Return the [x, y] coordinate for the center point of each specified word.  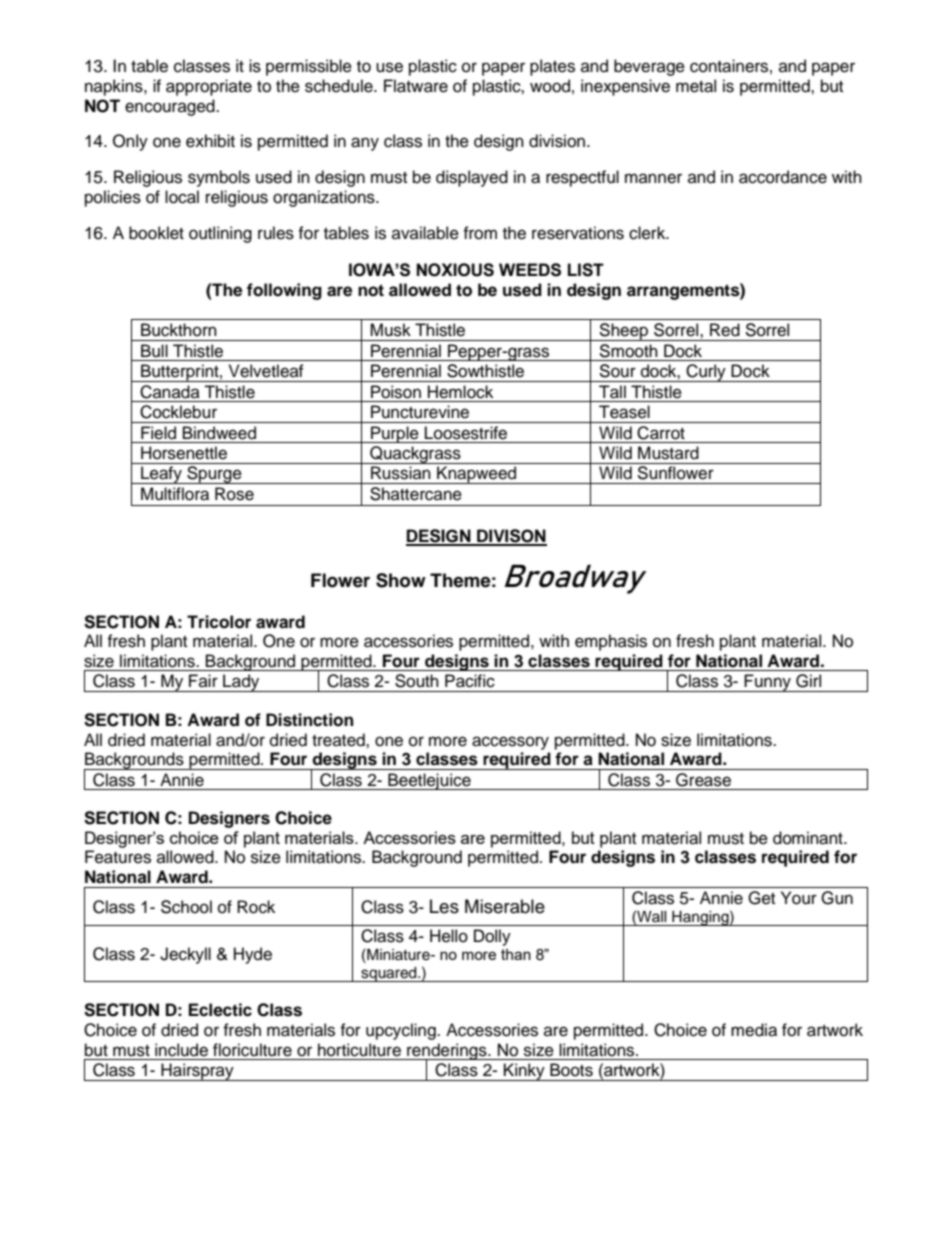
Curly [706, 373]
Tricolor [219, 622]
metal [696, 86]
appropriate [209, 87]
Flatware [416, 86]
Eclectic [220, 1010]
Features [118, 857]
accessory [510, 743]
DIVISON [511, 537]
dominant [809, 838]
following [284, 291]
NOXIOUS [455, 270]
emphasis [611, 642]
